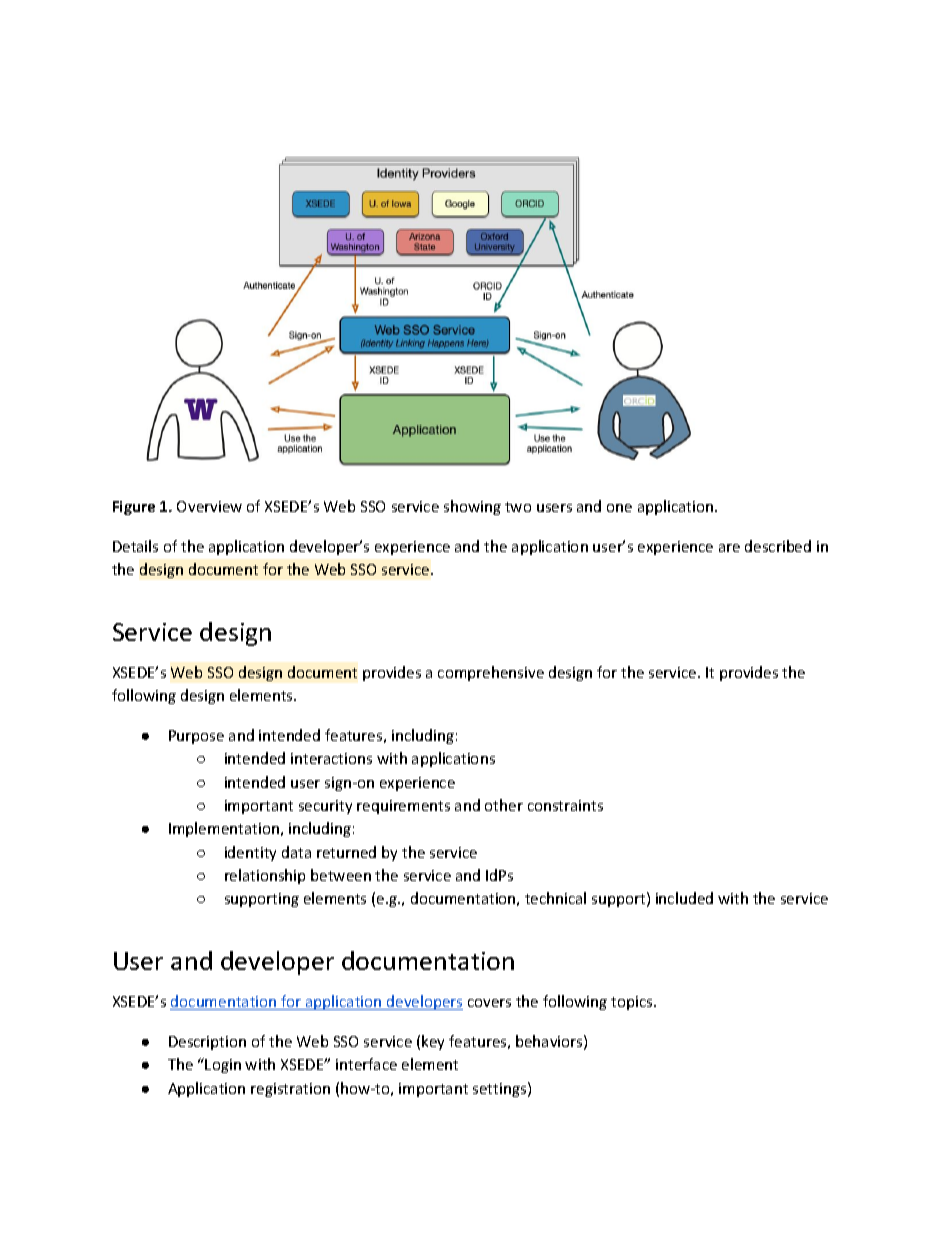 Image resolution: width=952 pixels, height=1233 pixels. Describe the element at coordinates (565, 805) in the screenshot. I see `constraints` at that location.
